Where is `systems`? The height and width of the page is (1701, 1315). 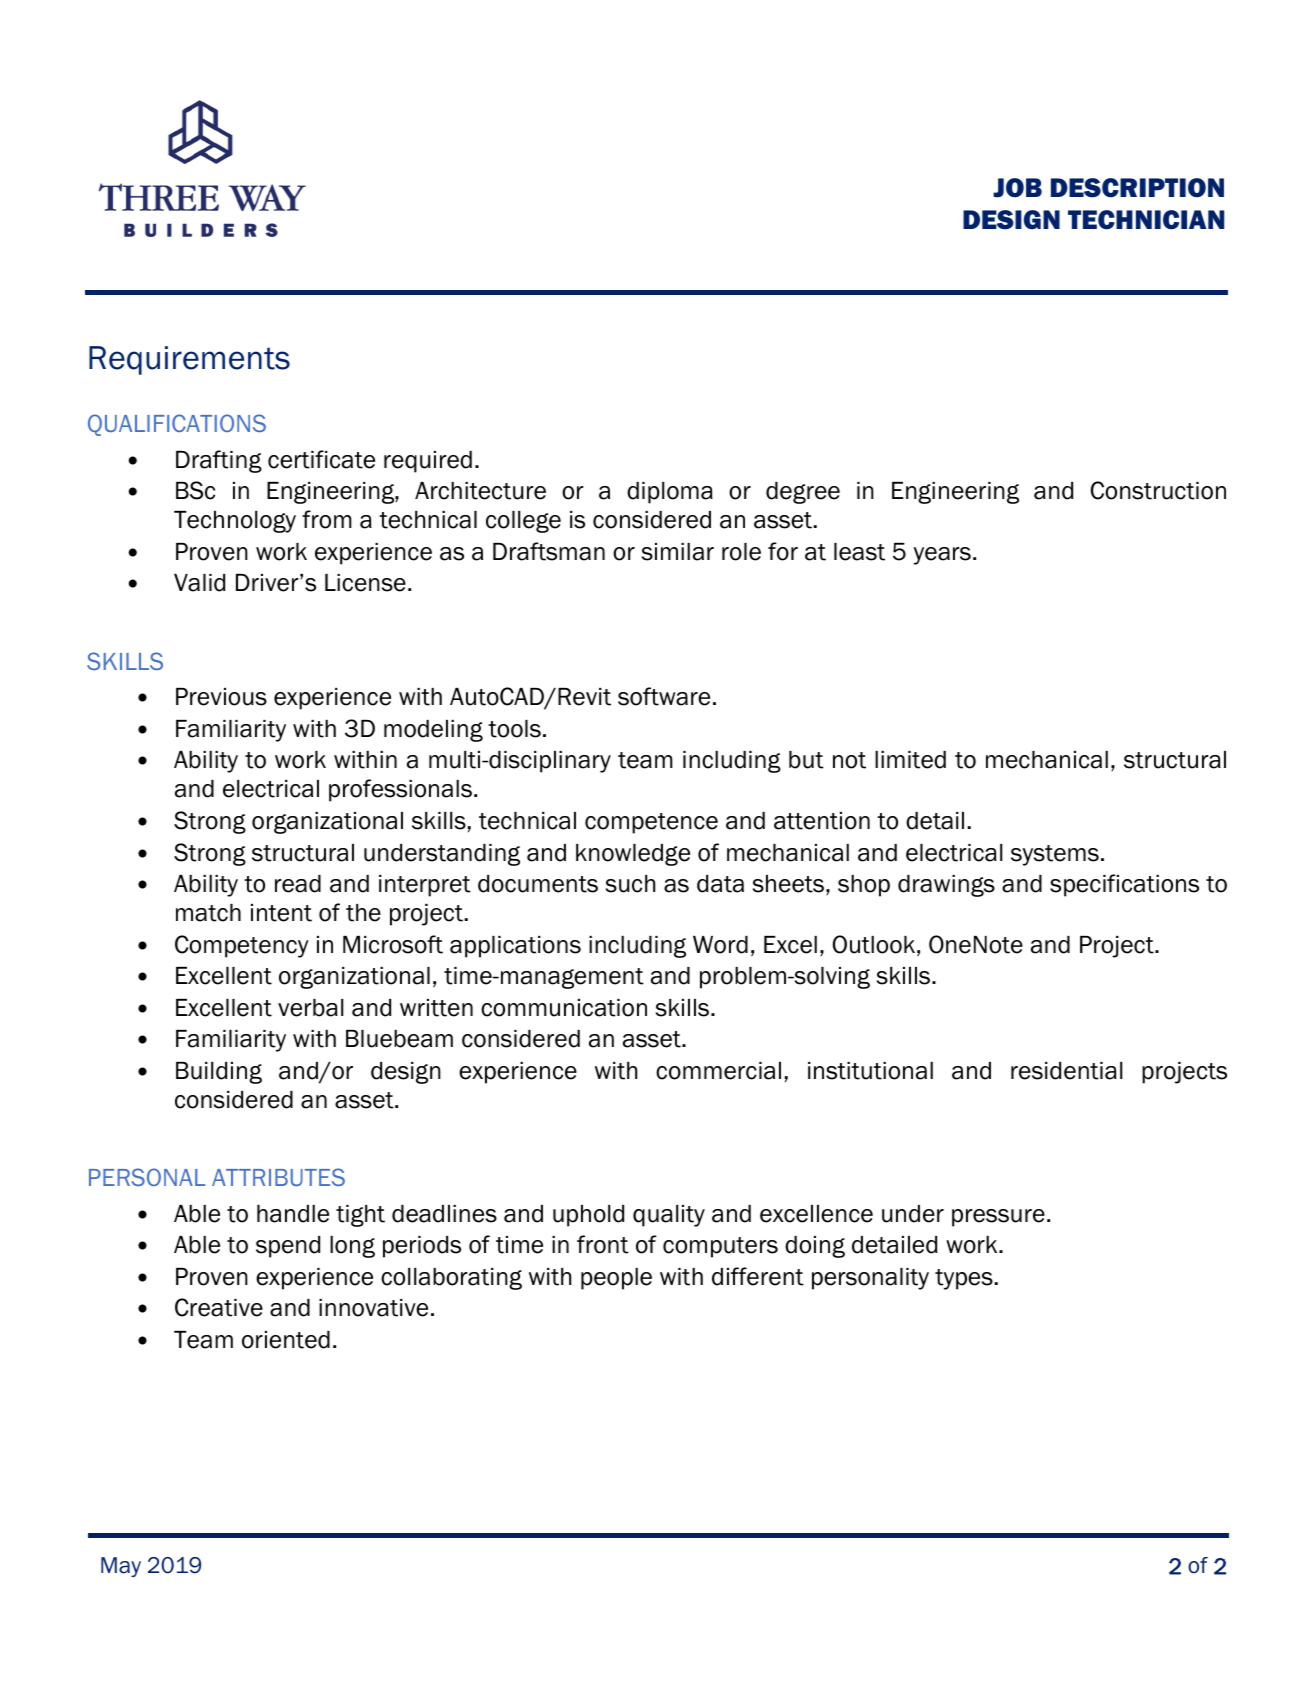 systems is located at coordinates (1055, 855).
